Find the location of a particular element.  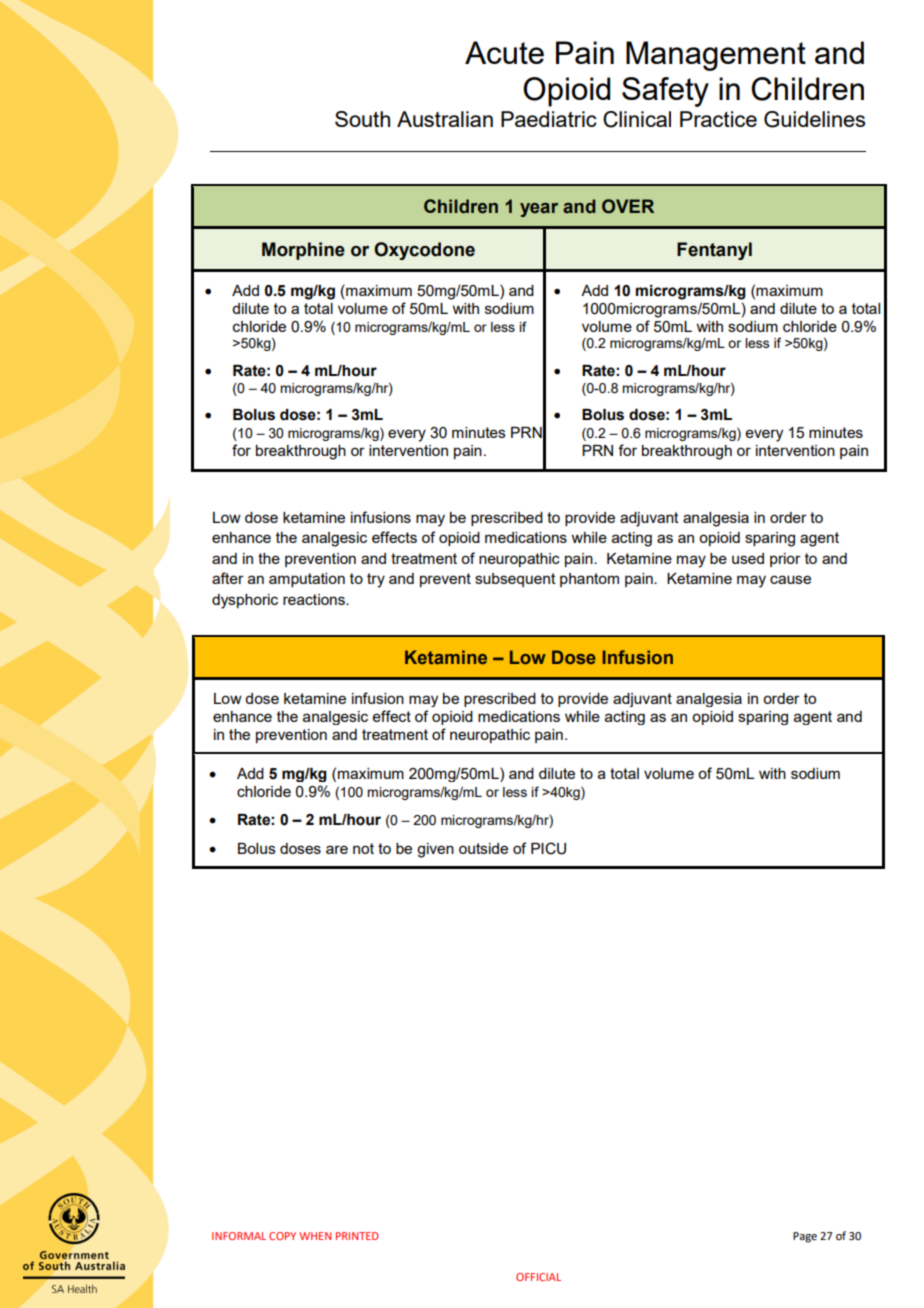

OFFICIAL is located at coordinates (538, 1277).
